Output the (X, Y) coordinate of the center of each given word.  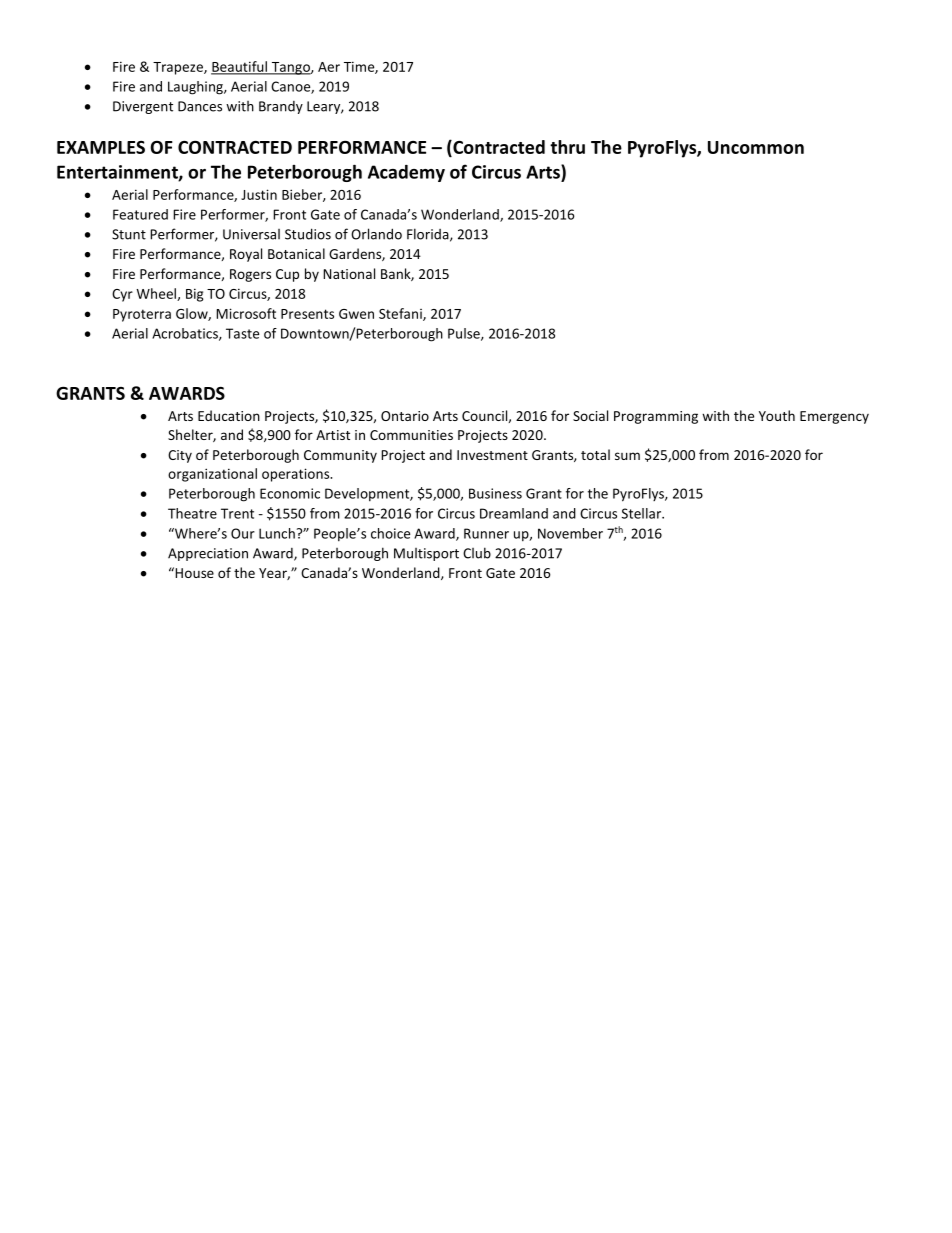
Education (229, 415)
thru (567, 147)
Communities (411, 435)
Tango (290, 68)
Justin (259, 194)
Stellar (642, 513)
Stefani (401, 314)
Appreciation (208, 554)
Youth (777, 415)
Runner (486, 533)
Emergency (834, 417)
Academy (406, 173)
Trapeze (179, 68)
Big (194, 295)
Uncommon (756, 147)
